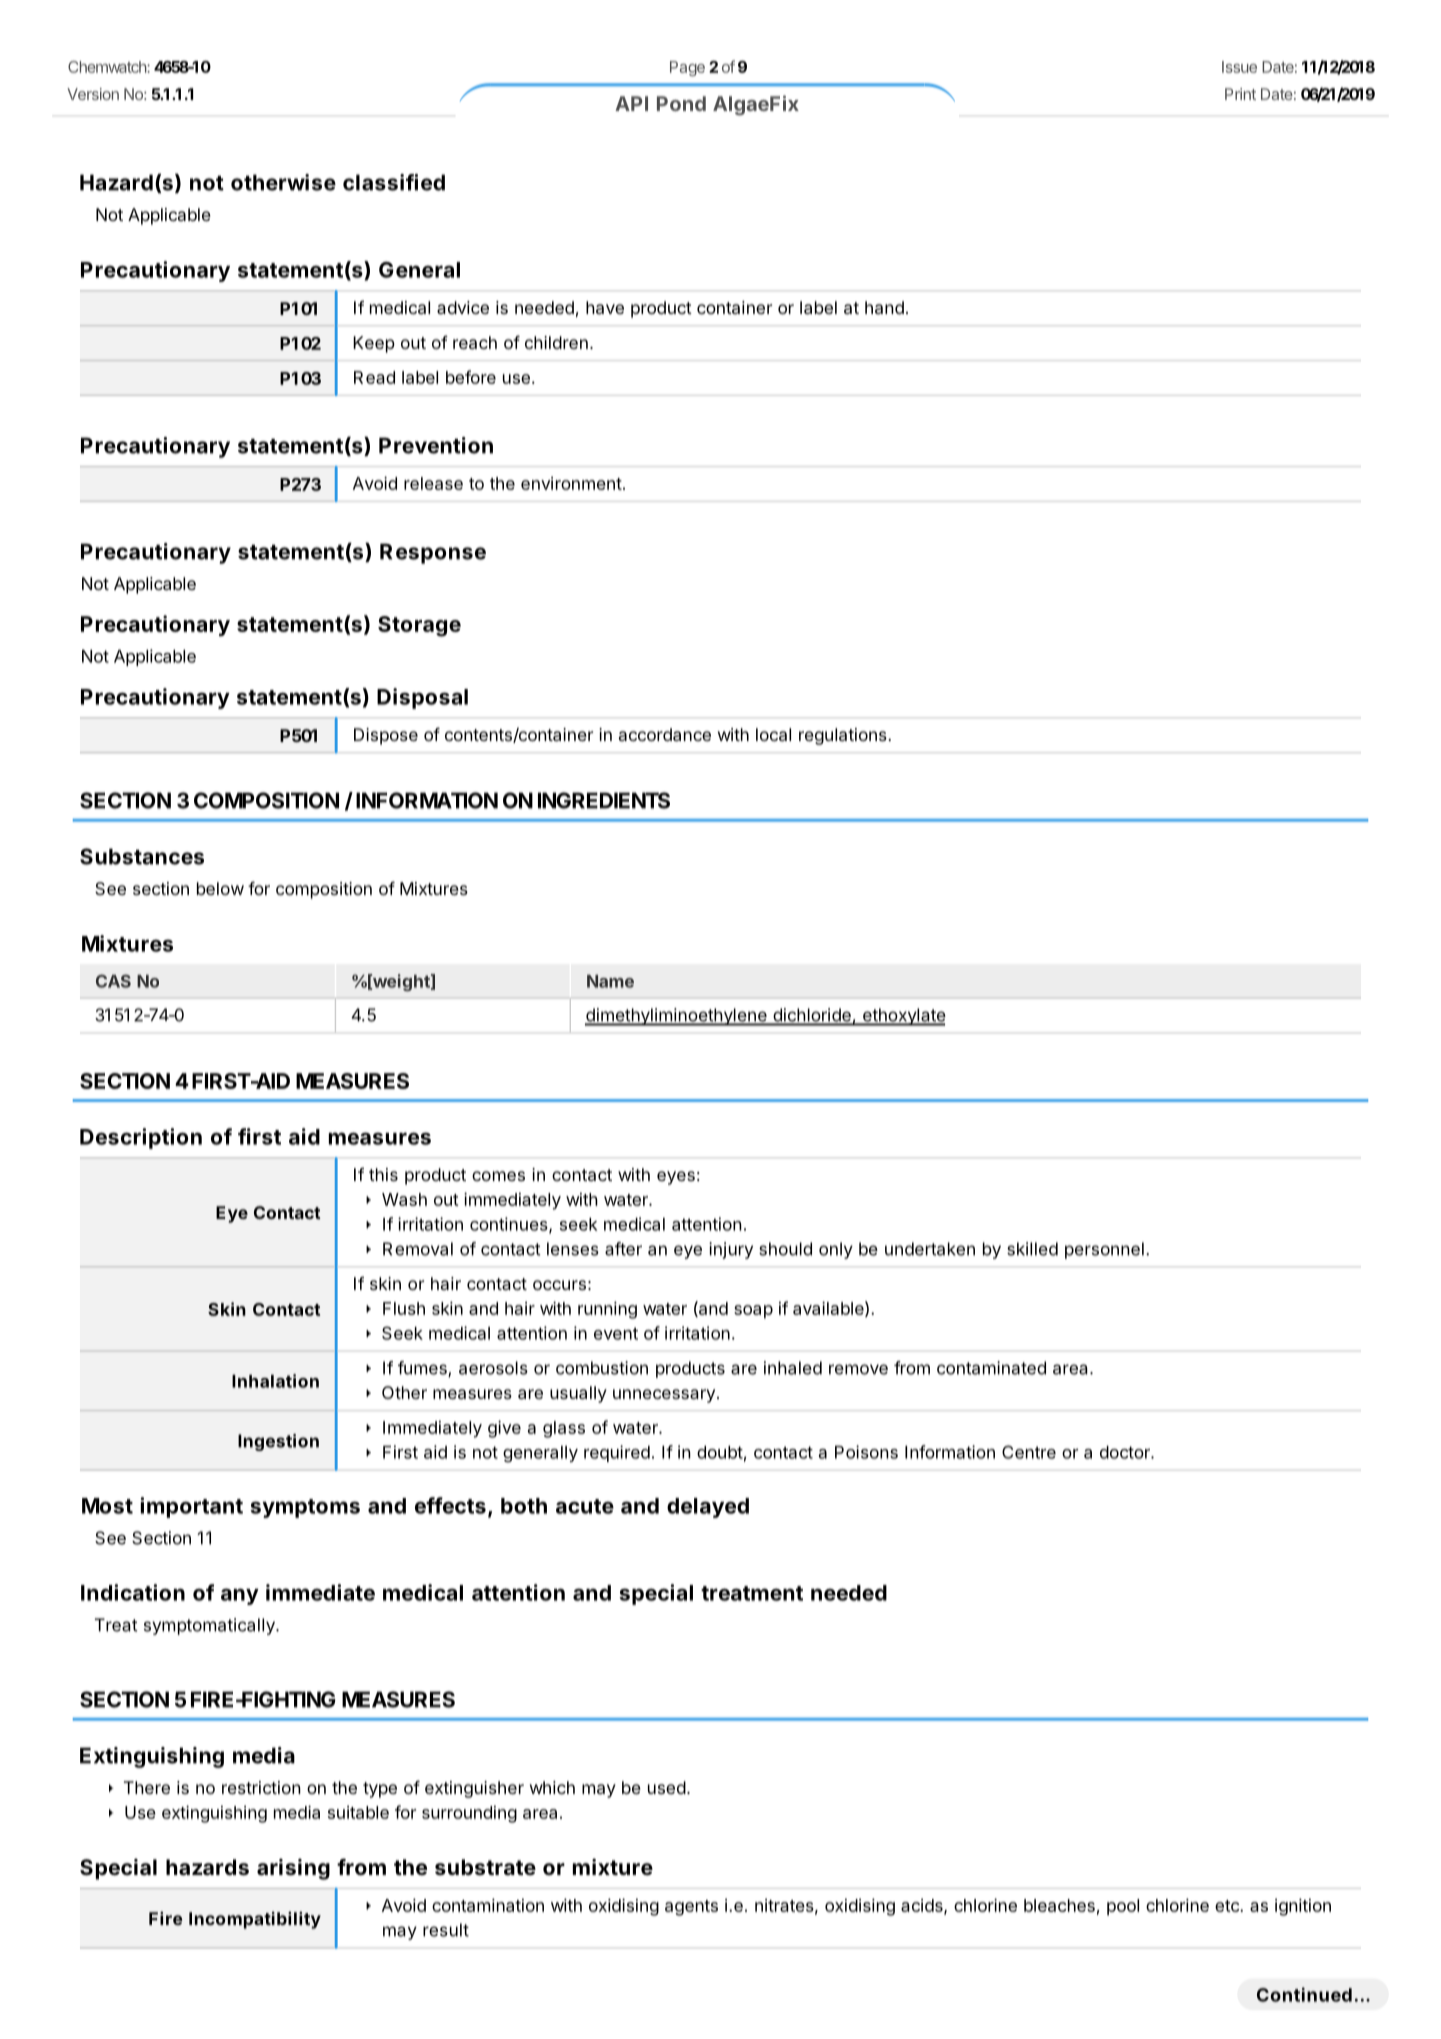 The image size is (1441, 2039). What do you see at coordinates (1104, 1250) in the image?
I see `personnel` at bounding box center [1104, 1250].
